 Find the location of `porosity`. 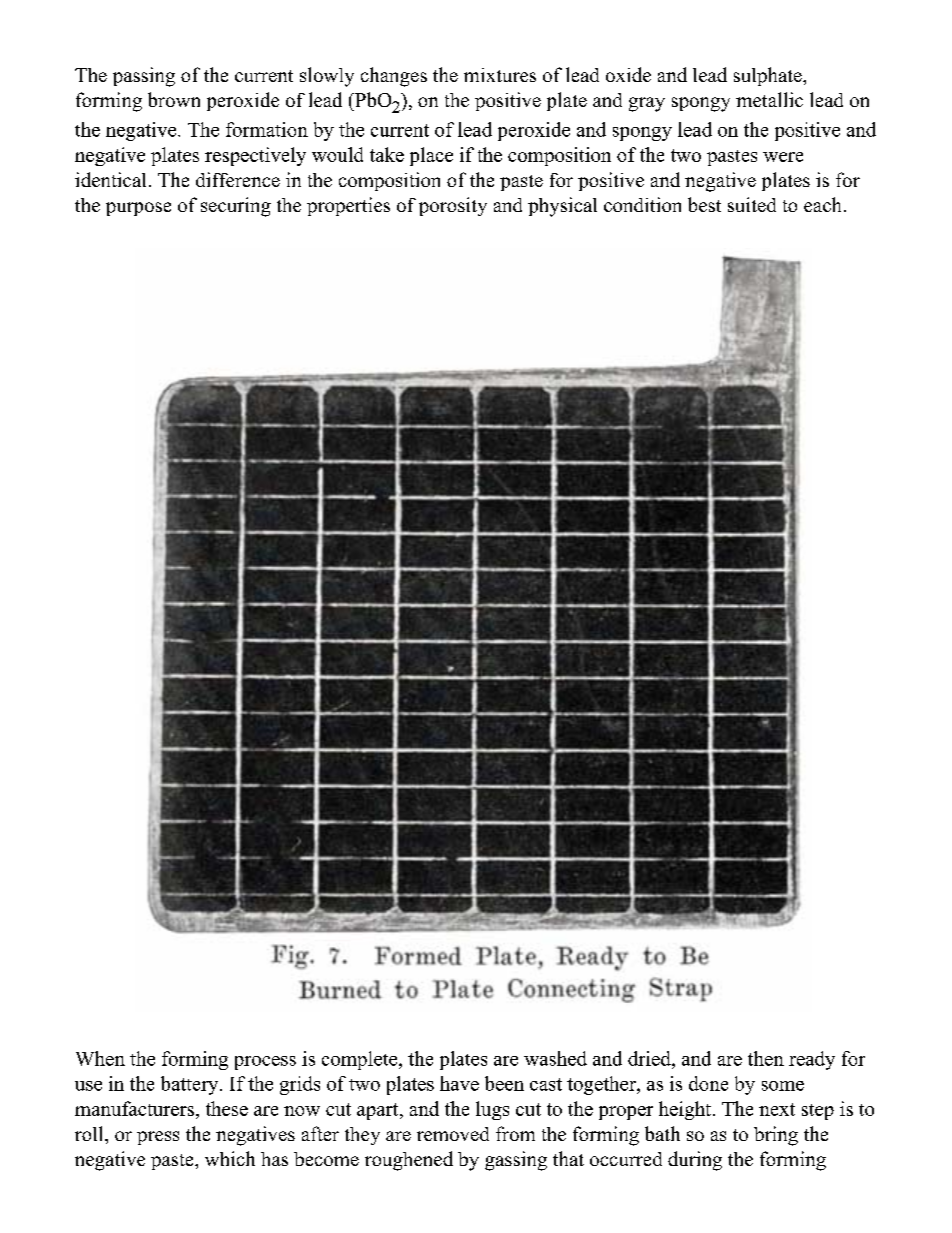

porosity is located at coordinates (453, 206).
